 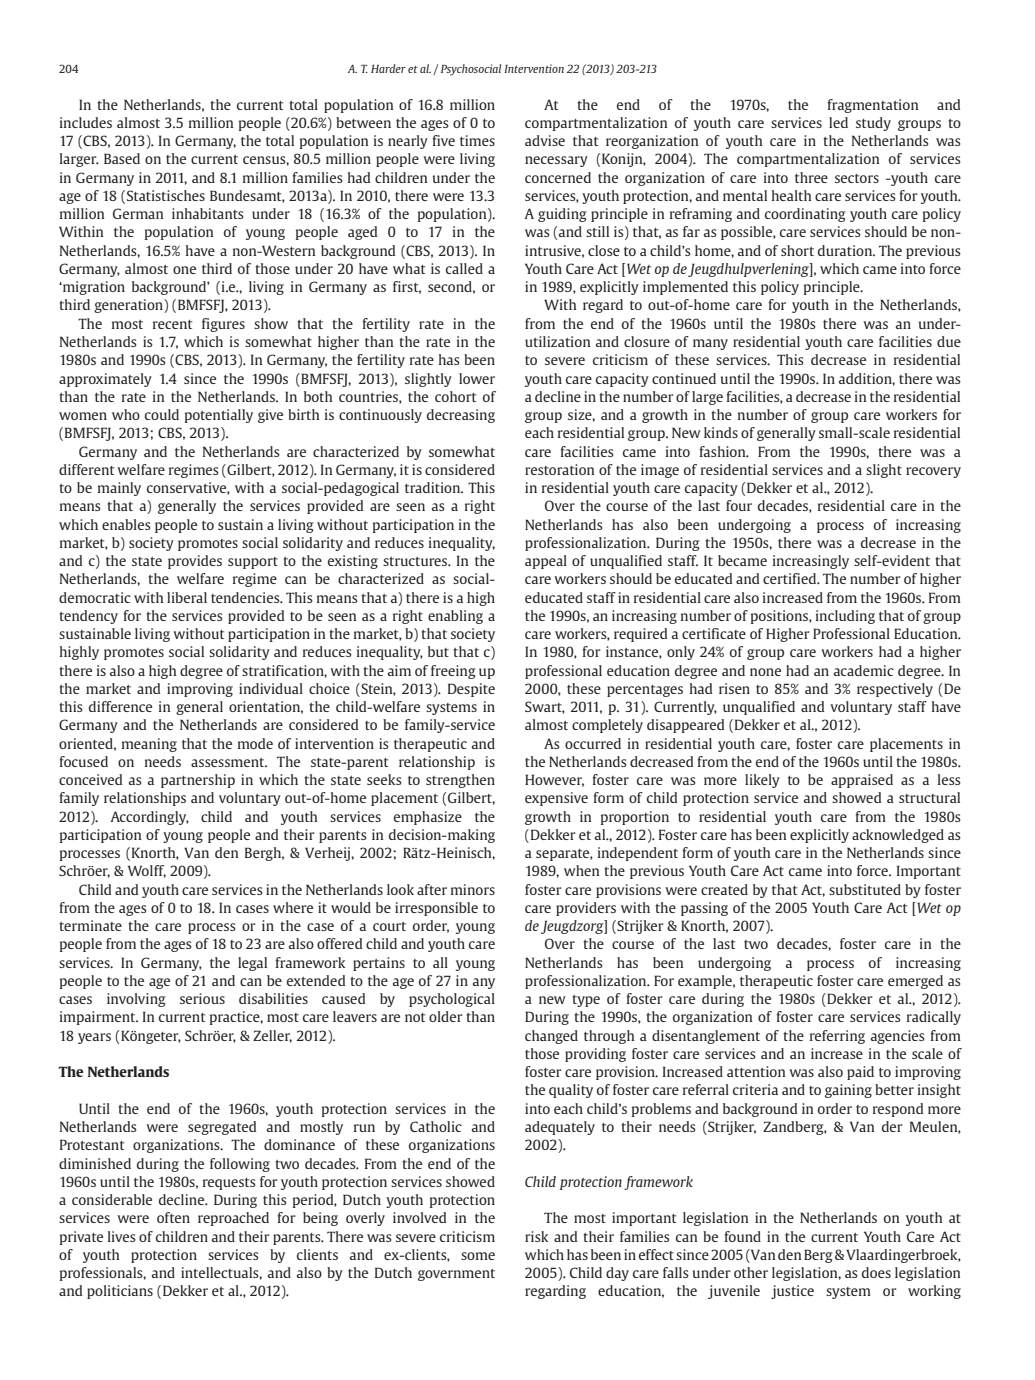 What do you see at coordinates (120, 706) in the page?
I see `difference` at bounding box center [120, 706].
